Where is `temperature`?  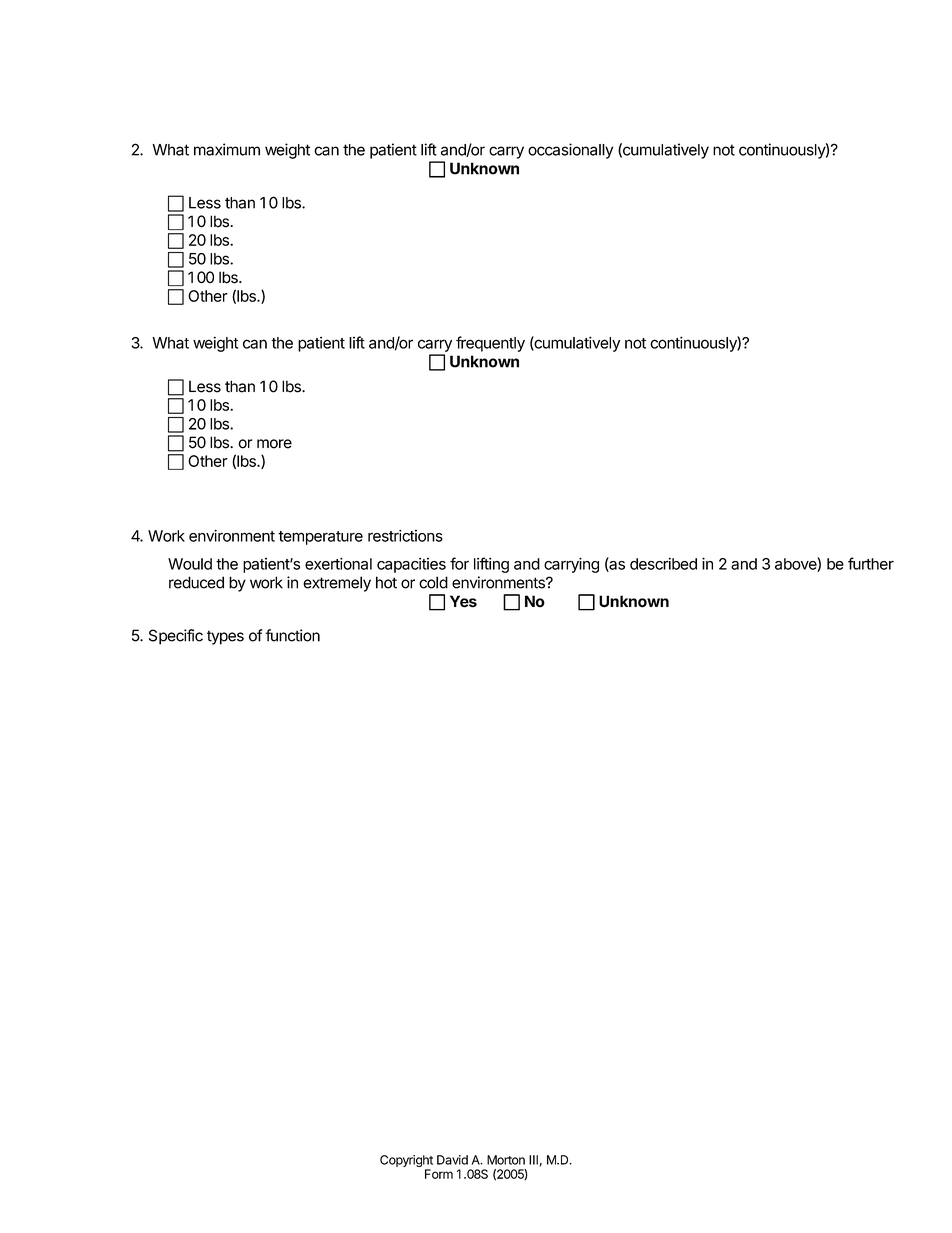
temperature is located at coordinates (320, 538).
